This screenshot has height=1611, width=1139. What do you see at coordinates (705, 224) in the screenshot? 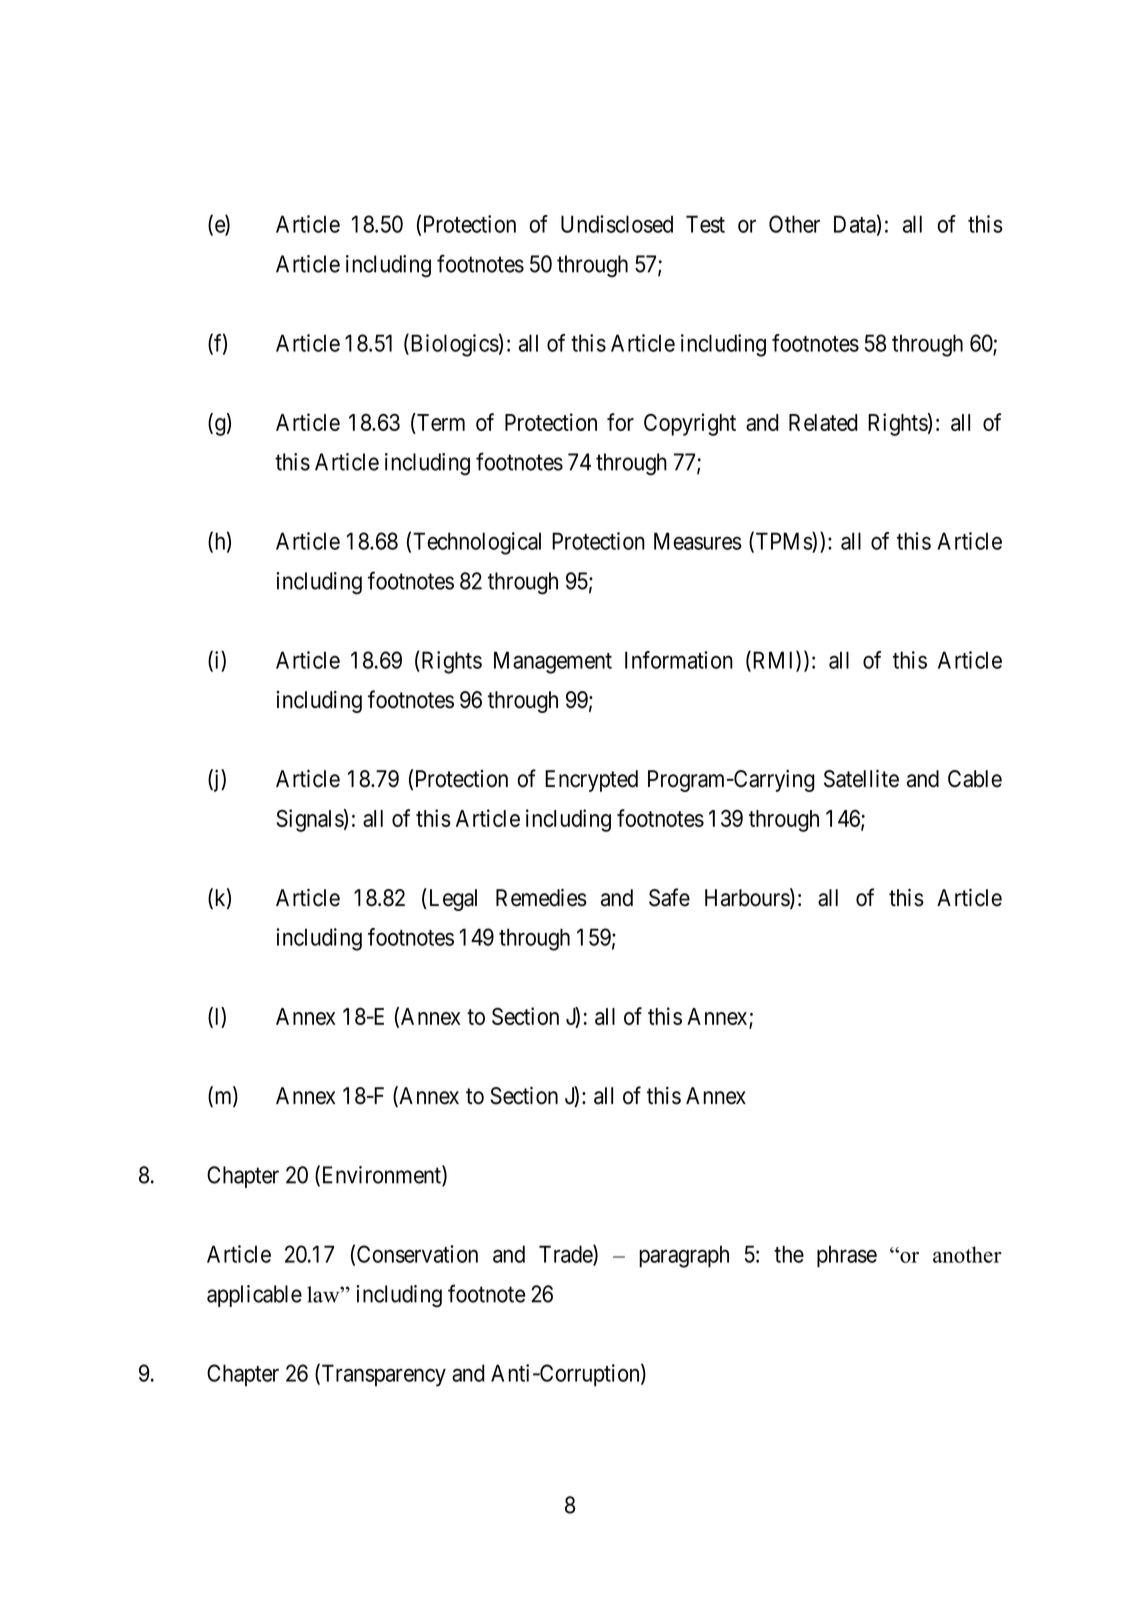
I see `Test` at bounding box center [705, 224].
